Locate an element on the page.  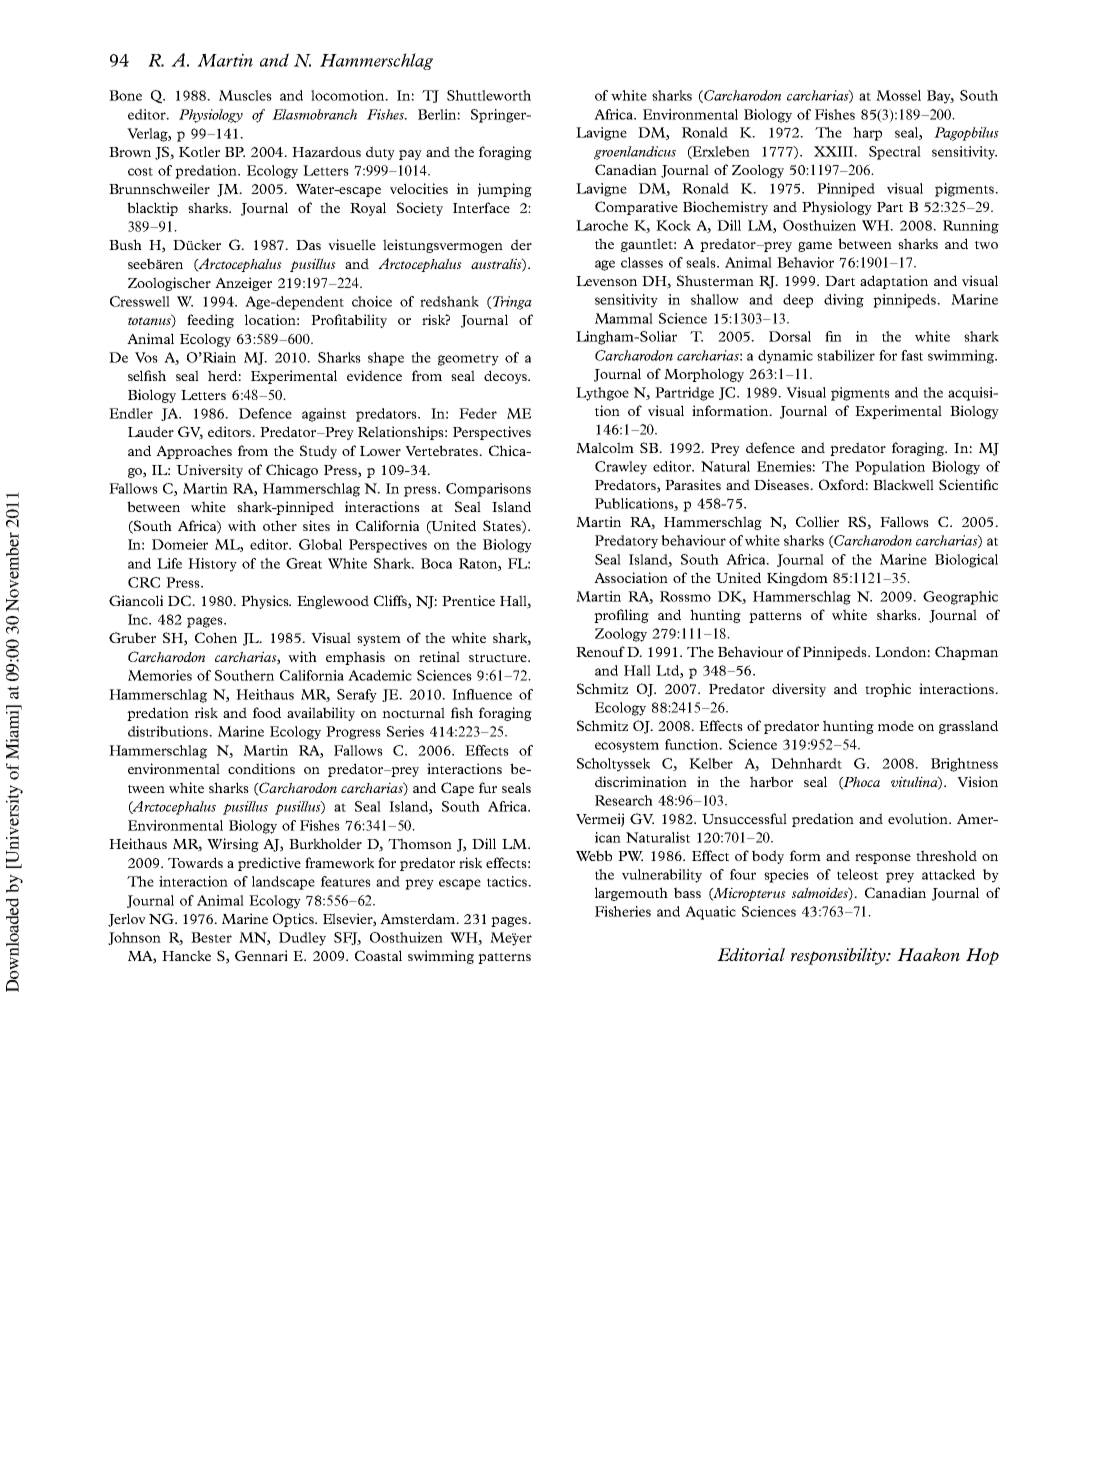
Vos is located at coordinates (146, 357).
